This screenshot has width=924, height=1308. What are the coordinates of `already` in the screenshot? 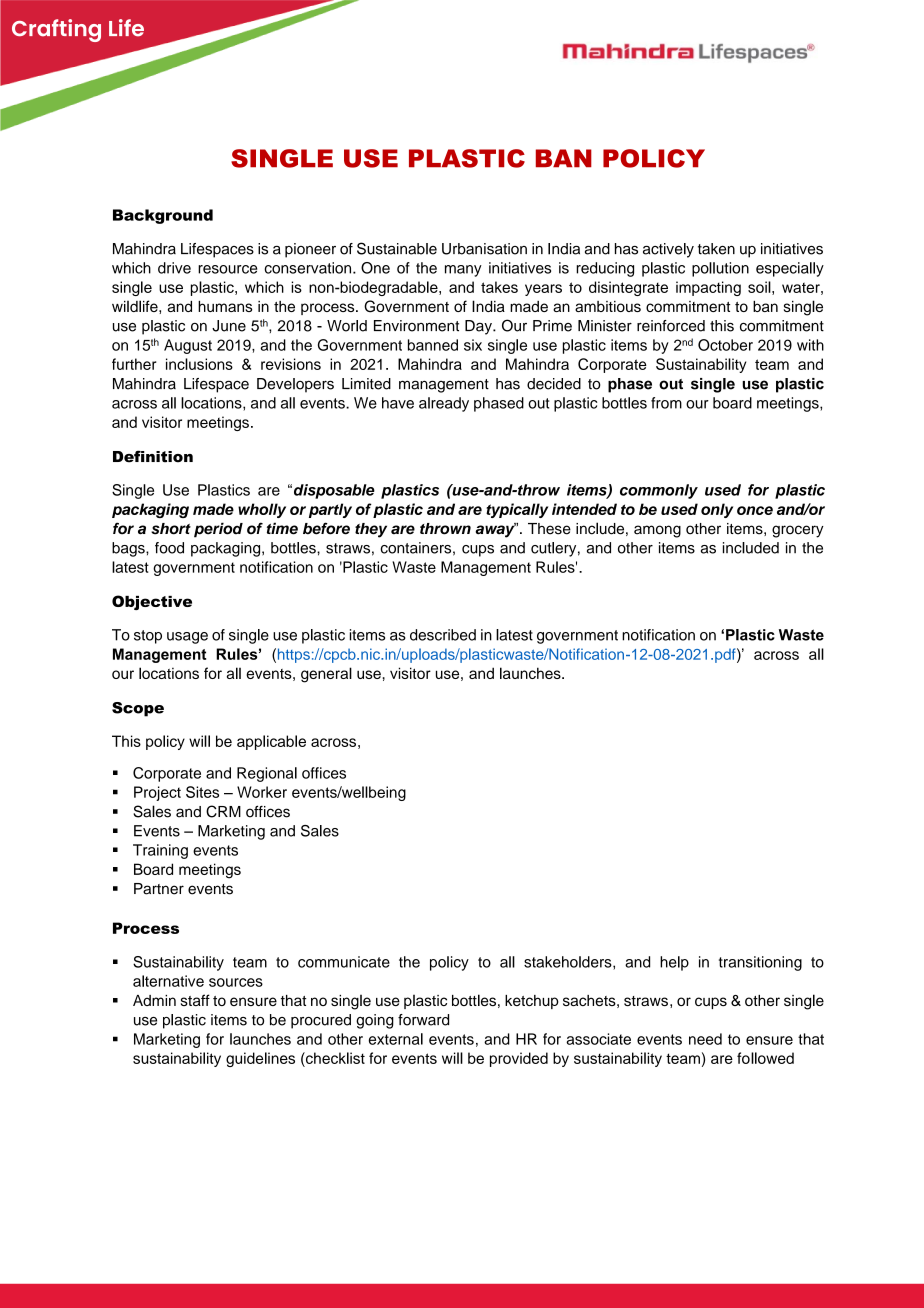 It's located at (444, 404).
